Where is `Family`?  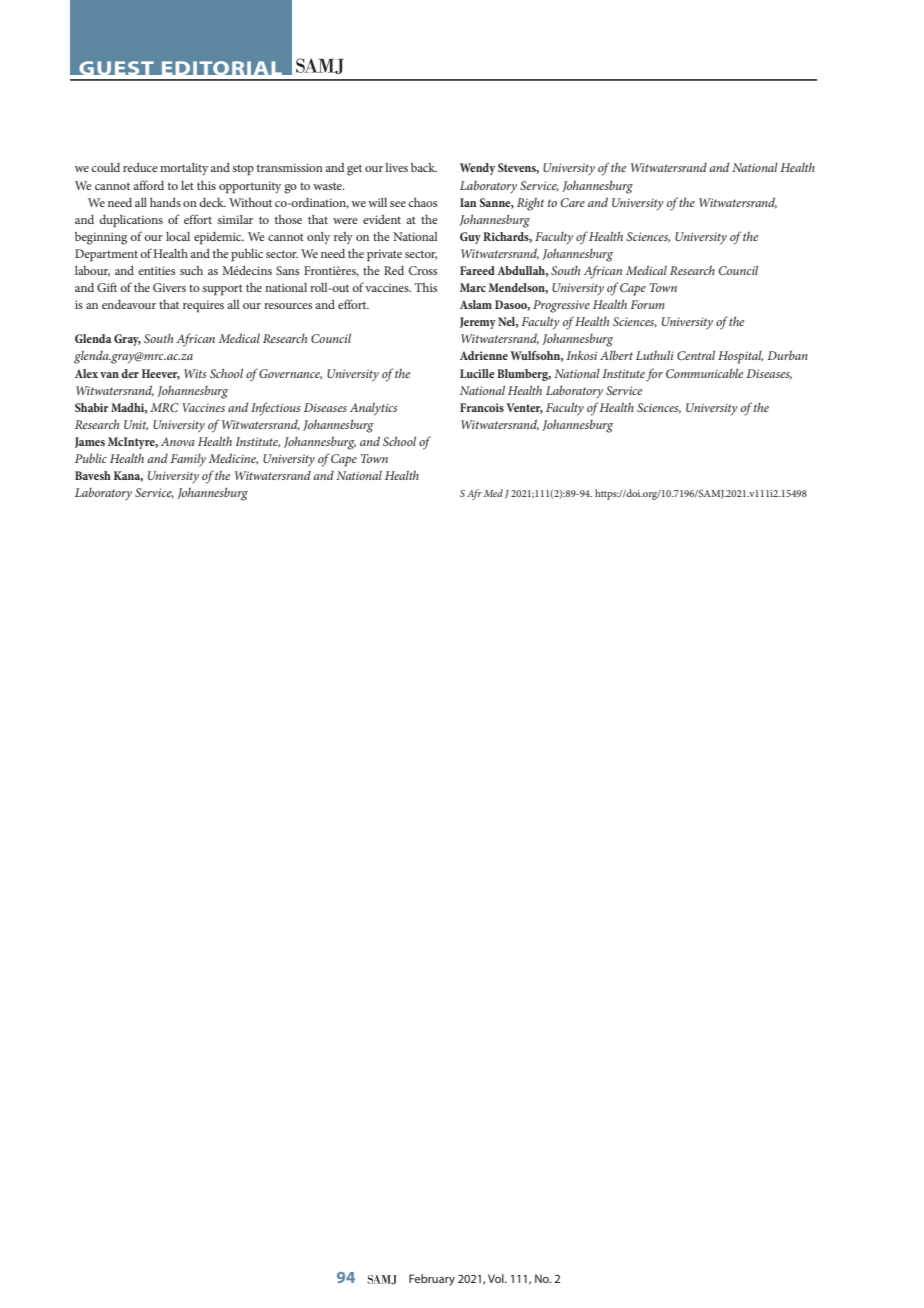
Family is located at coordinates (188, 460).
